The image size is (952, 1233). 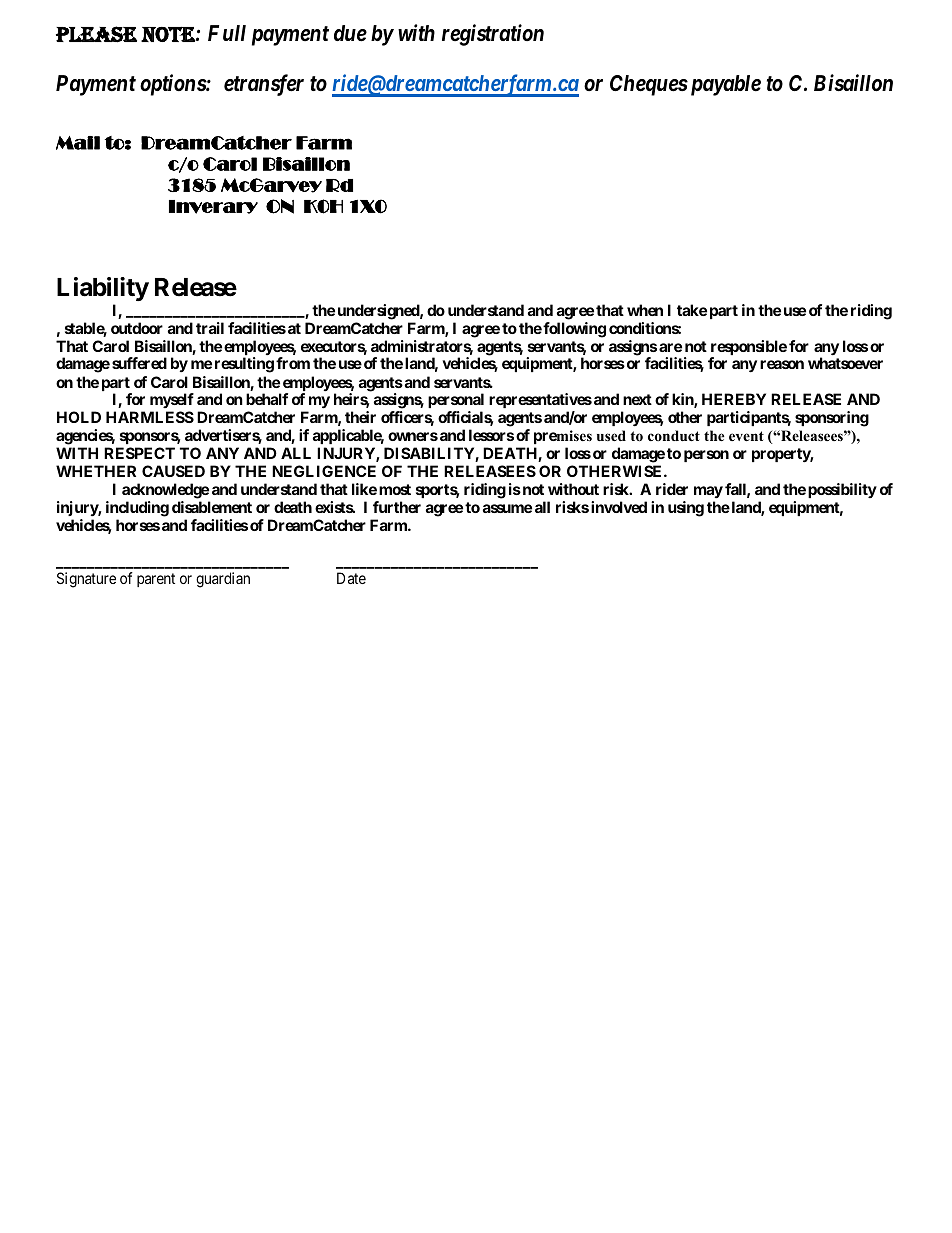 I want to click on outdoor, so click(x=137, y=328).
